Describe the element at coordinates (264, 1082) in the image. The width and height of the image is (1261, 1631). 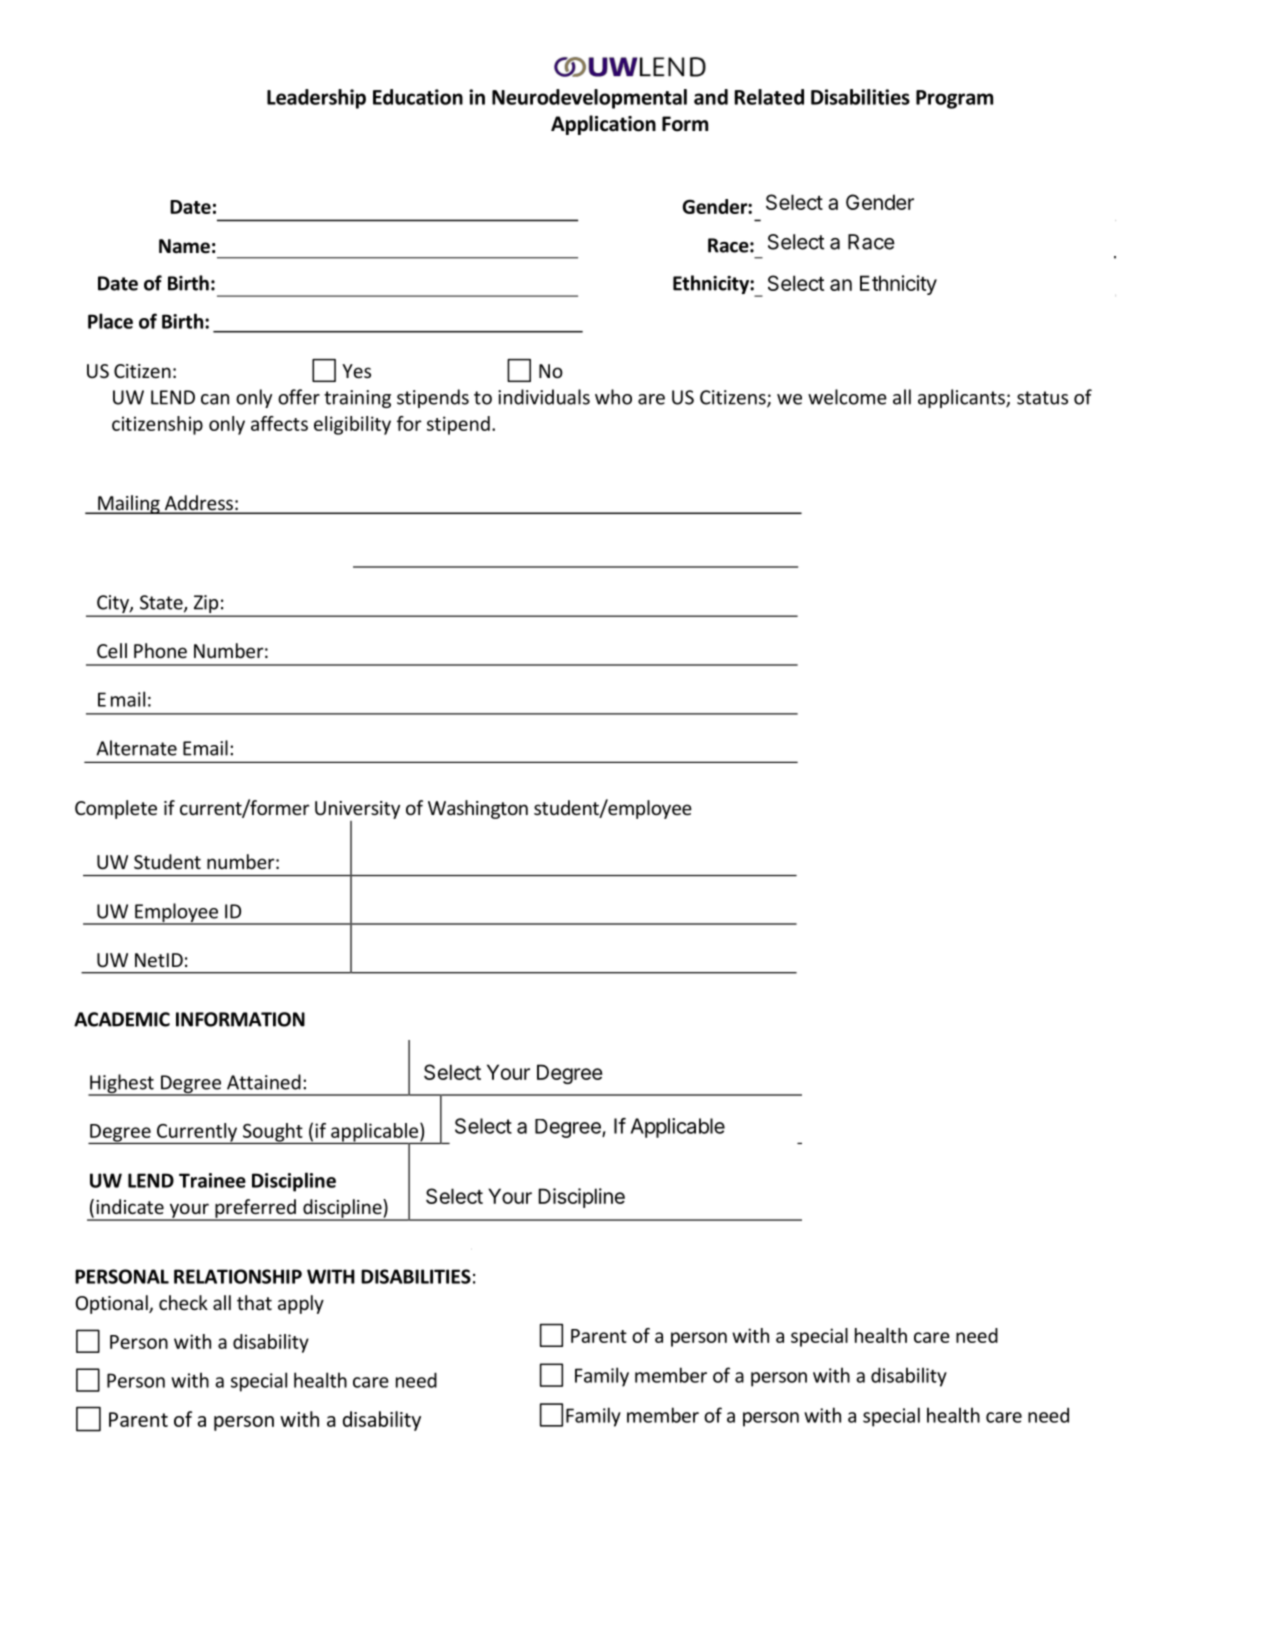
I see `Attained` at that location.
